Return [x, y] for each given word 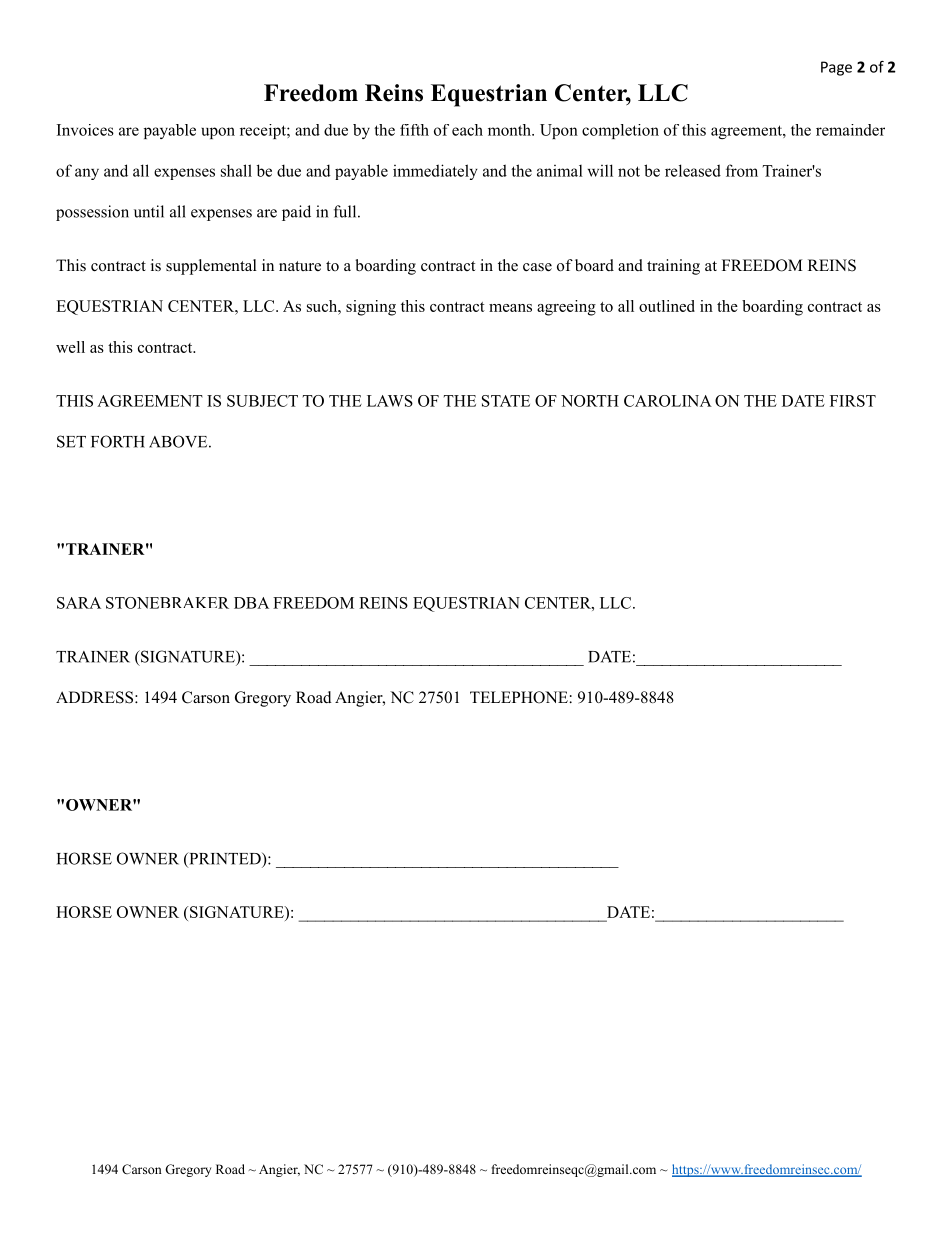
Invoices [85, 130]
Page [836, 68]
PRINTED [225, 859]
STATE [506, 401]
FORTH [118, 441]
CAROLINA [668, 401]
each [467, 130]
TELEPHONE [520, 697]
